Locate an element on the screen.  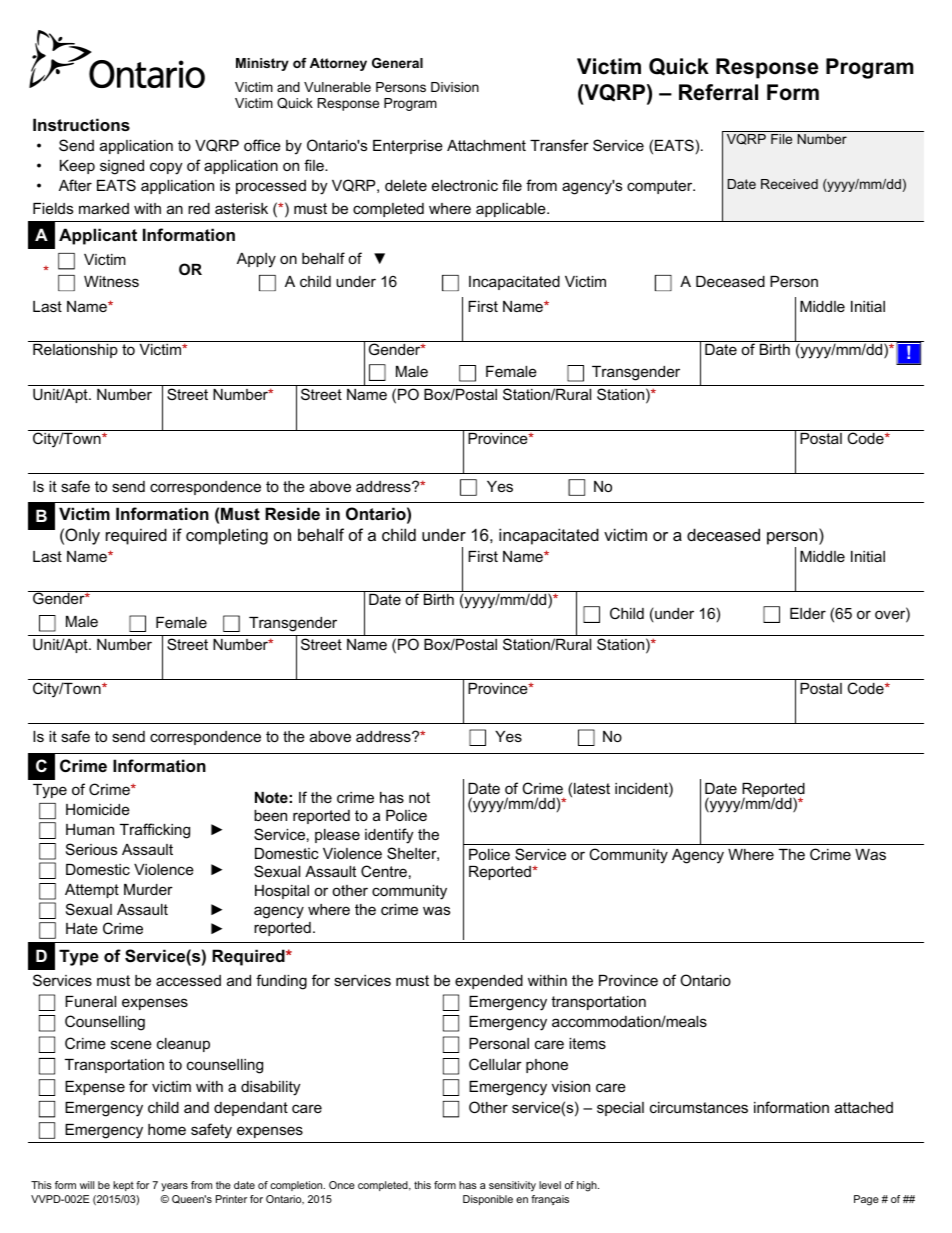
years is located at coordinates (174, 1187).
